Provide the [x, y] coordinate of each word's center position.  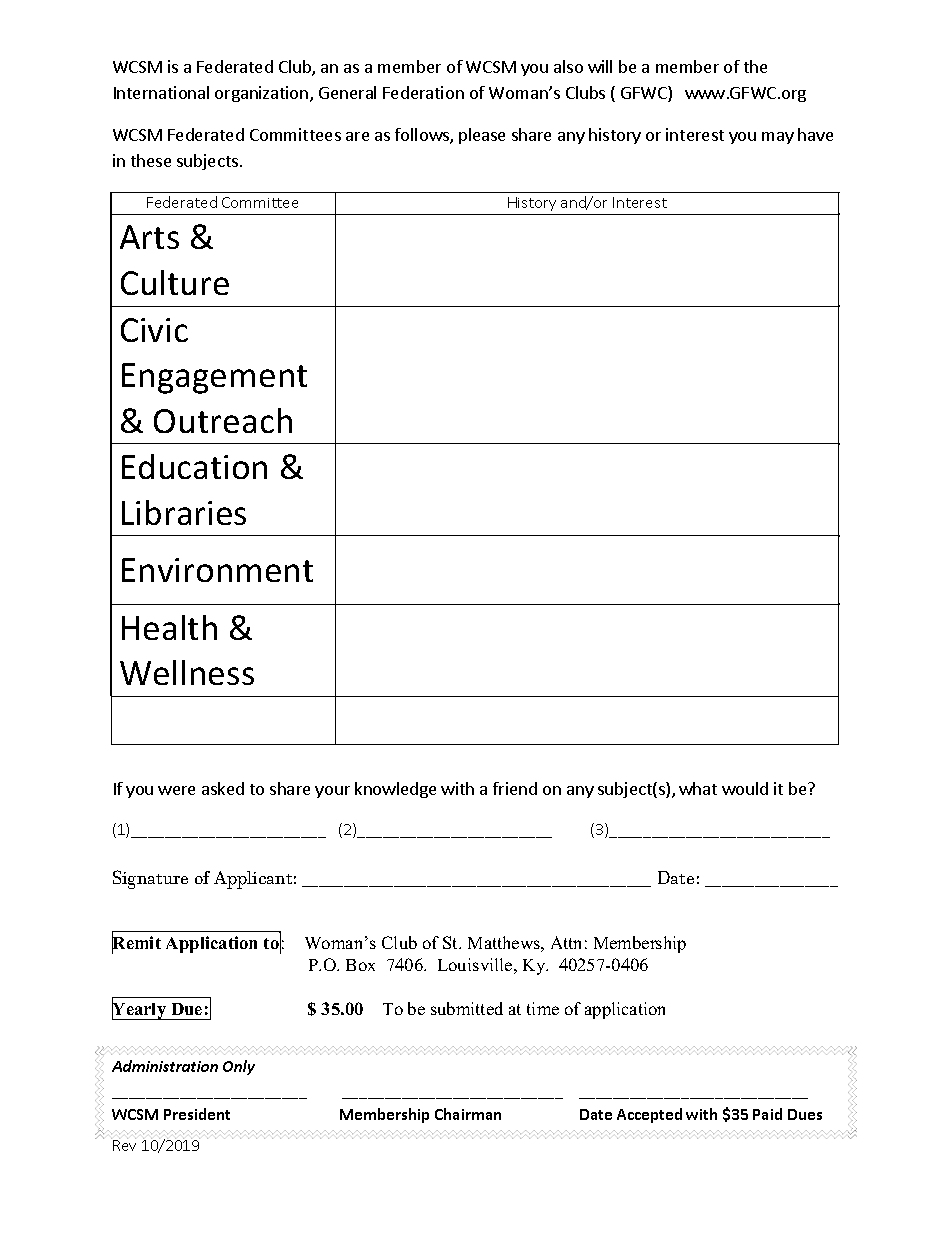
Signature [150, 879]
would [745, 788]
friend [515, 788]
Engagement [214, 378]
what [698, 788]
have [815, 134]
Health [169, 627]
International [161, 92]
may [778, 138]
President [197, 1114]
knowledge [395, 790]
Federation [423, 92]
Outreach [223, 420]
